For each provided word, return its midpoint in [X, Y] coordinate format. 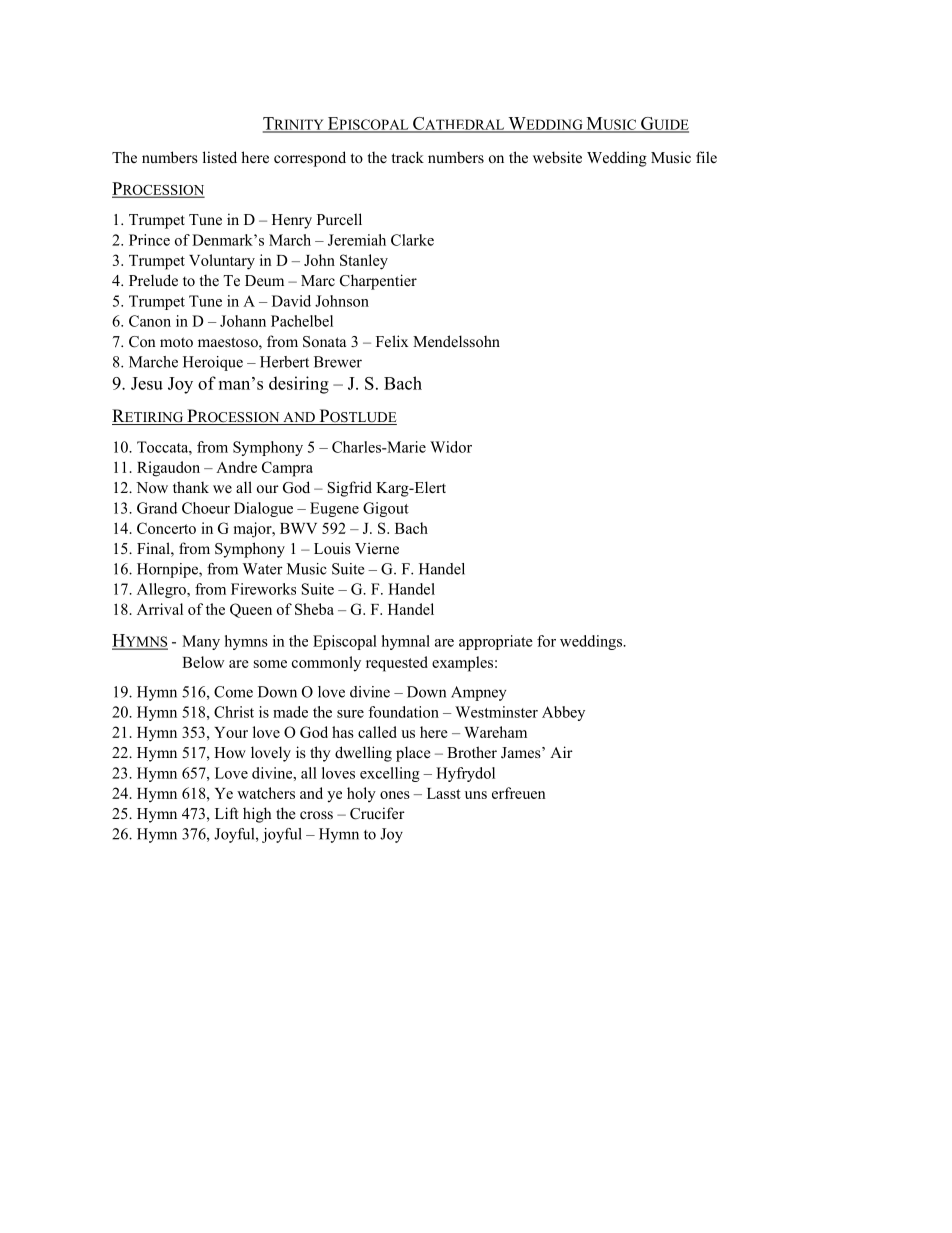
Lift [226, 813]
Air [561, 752]
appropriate [496, 642]
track [408, 157]
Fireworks [263, 589]
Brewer [338, 362]
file [706, 157]
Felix [392, 341]
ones [395, 795]
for [546, 641]
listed [220, 157]
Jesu [147, 383]
